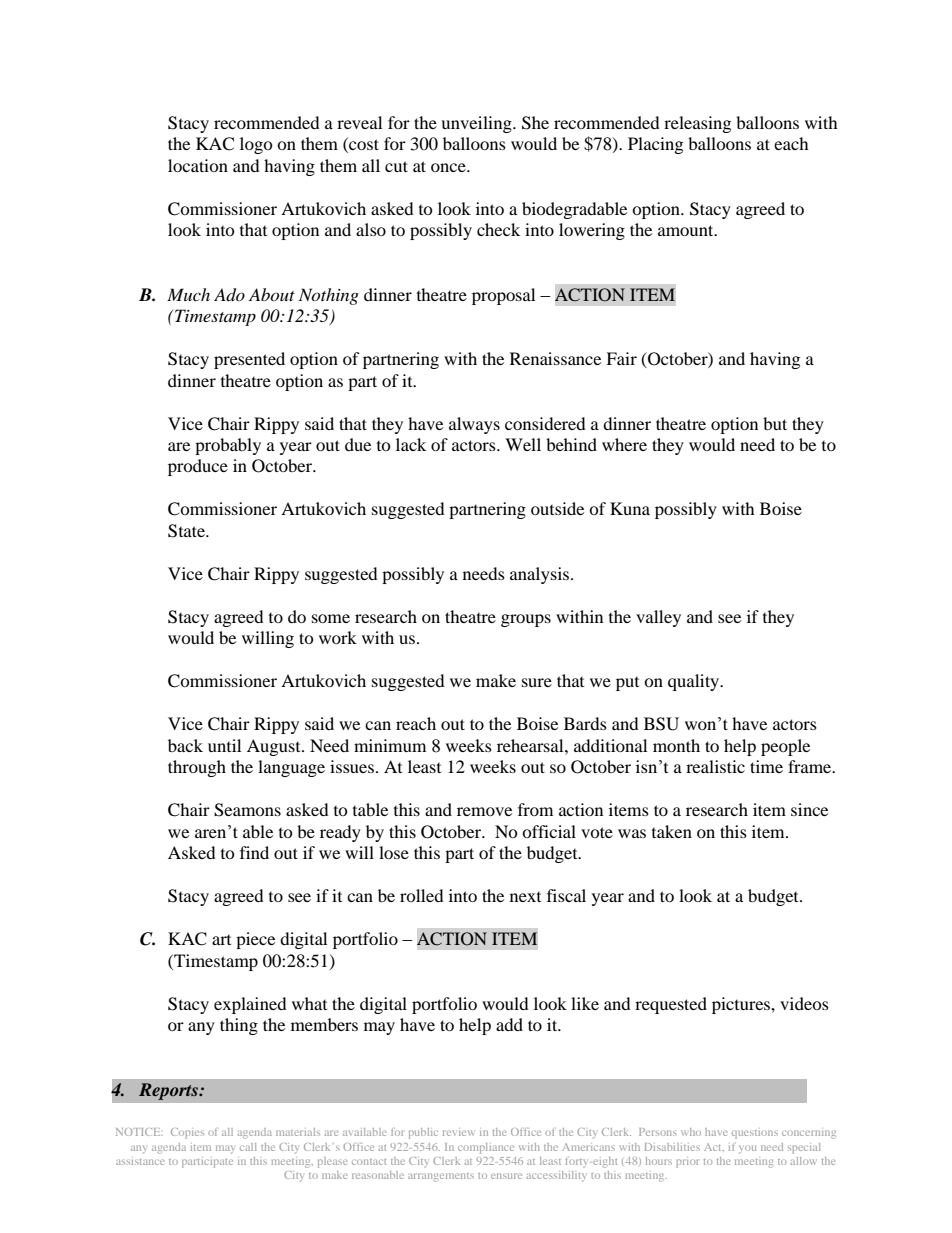  Describe the element at coordinates (474, 425) in the screenshot. I see `always` at that location.
